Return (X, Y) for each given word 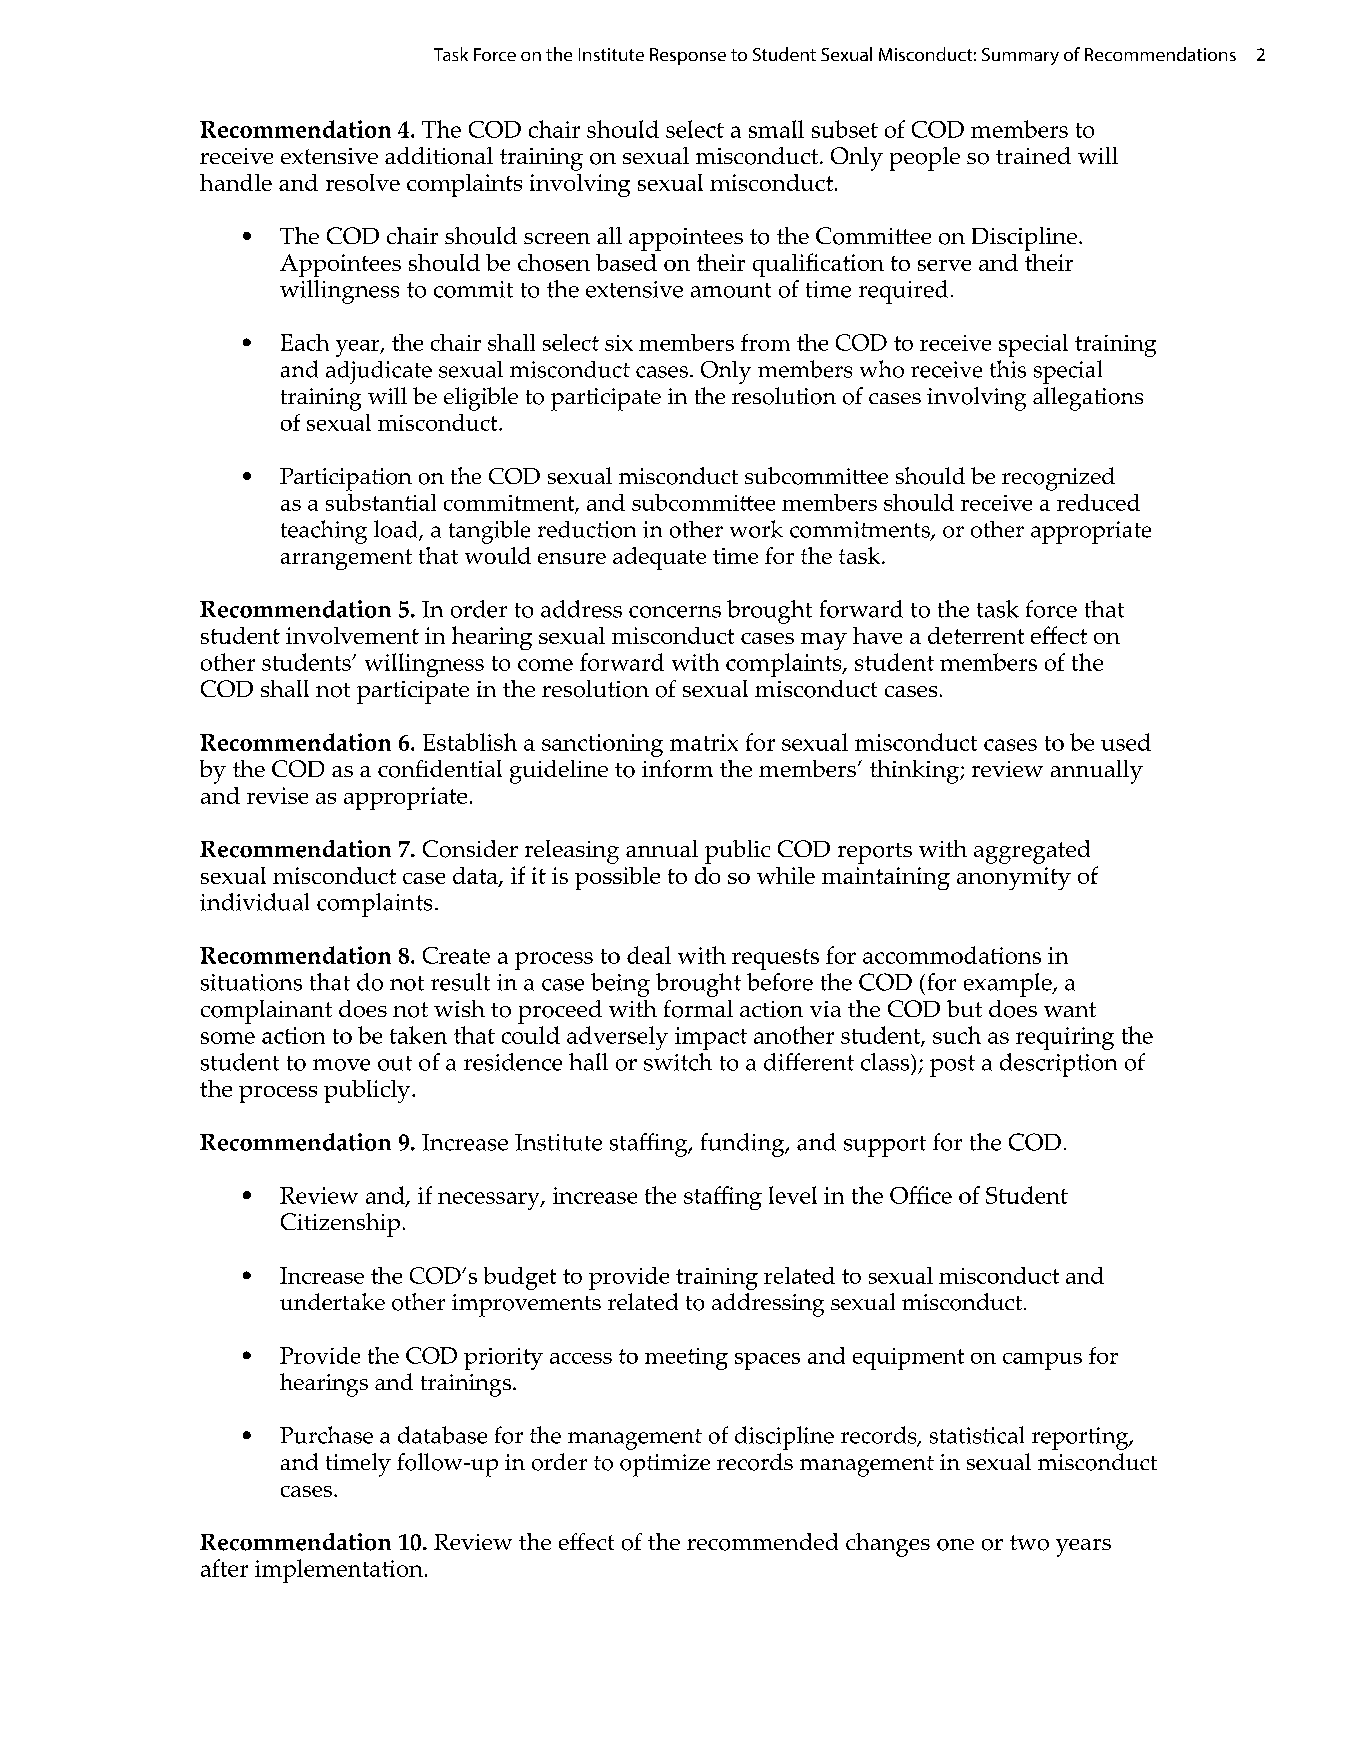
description (1058, 1065)
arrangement (346, 559)
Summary (1020, 56)
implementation (339, 1571)
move (341, 1065)
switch (678, 1062)
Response (688, 56)
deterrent (976, 635)
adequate (659, 558)
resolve (363, 182)
